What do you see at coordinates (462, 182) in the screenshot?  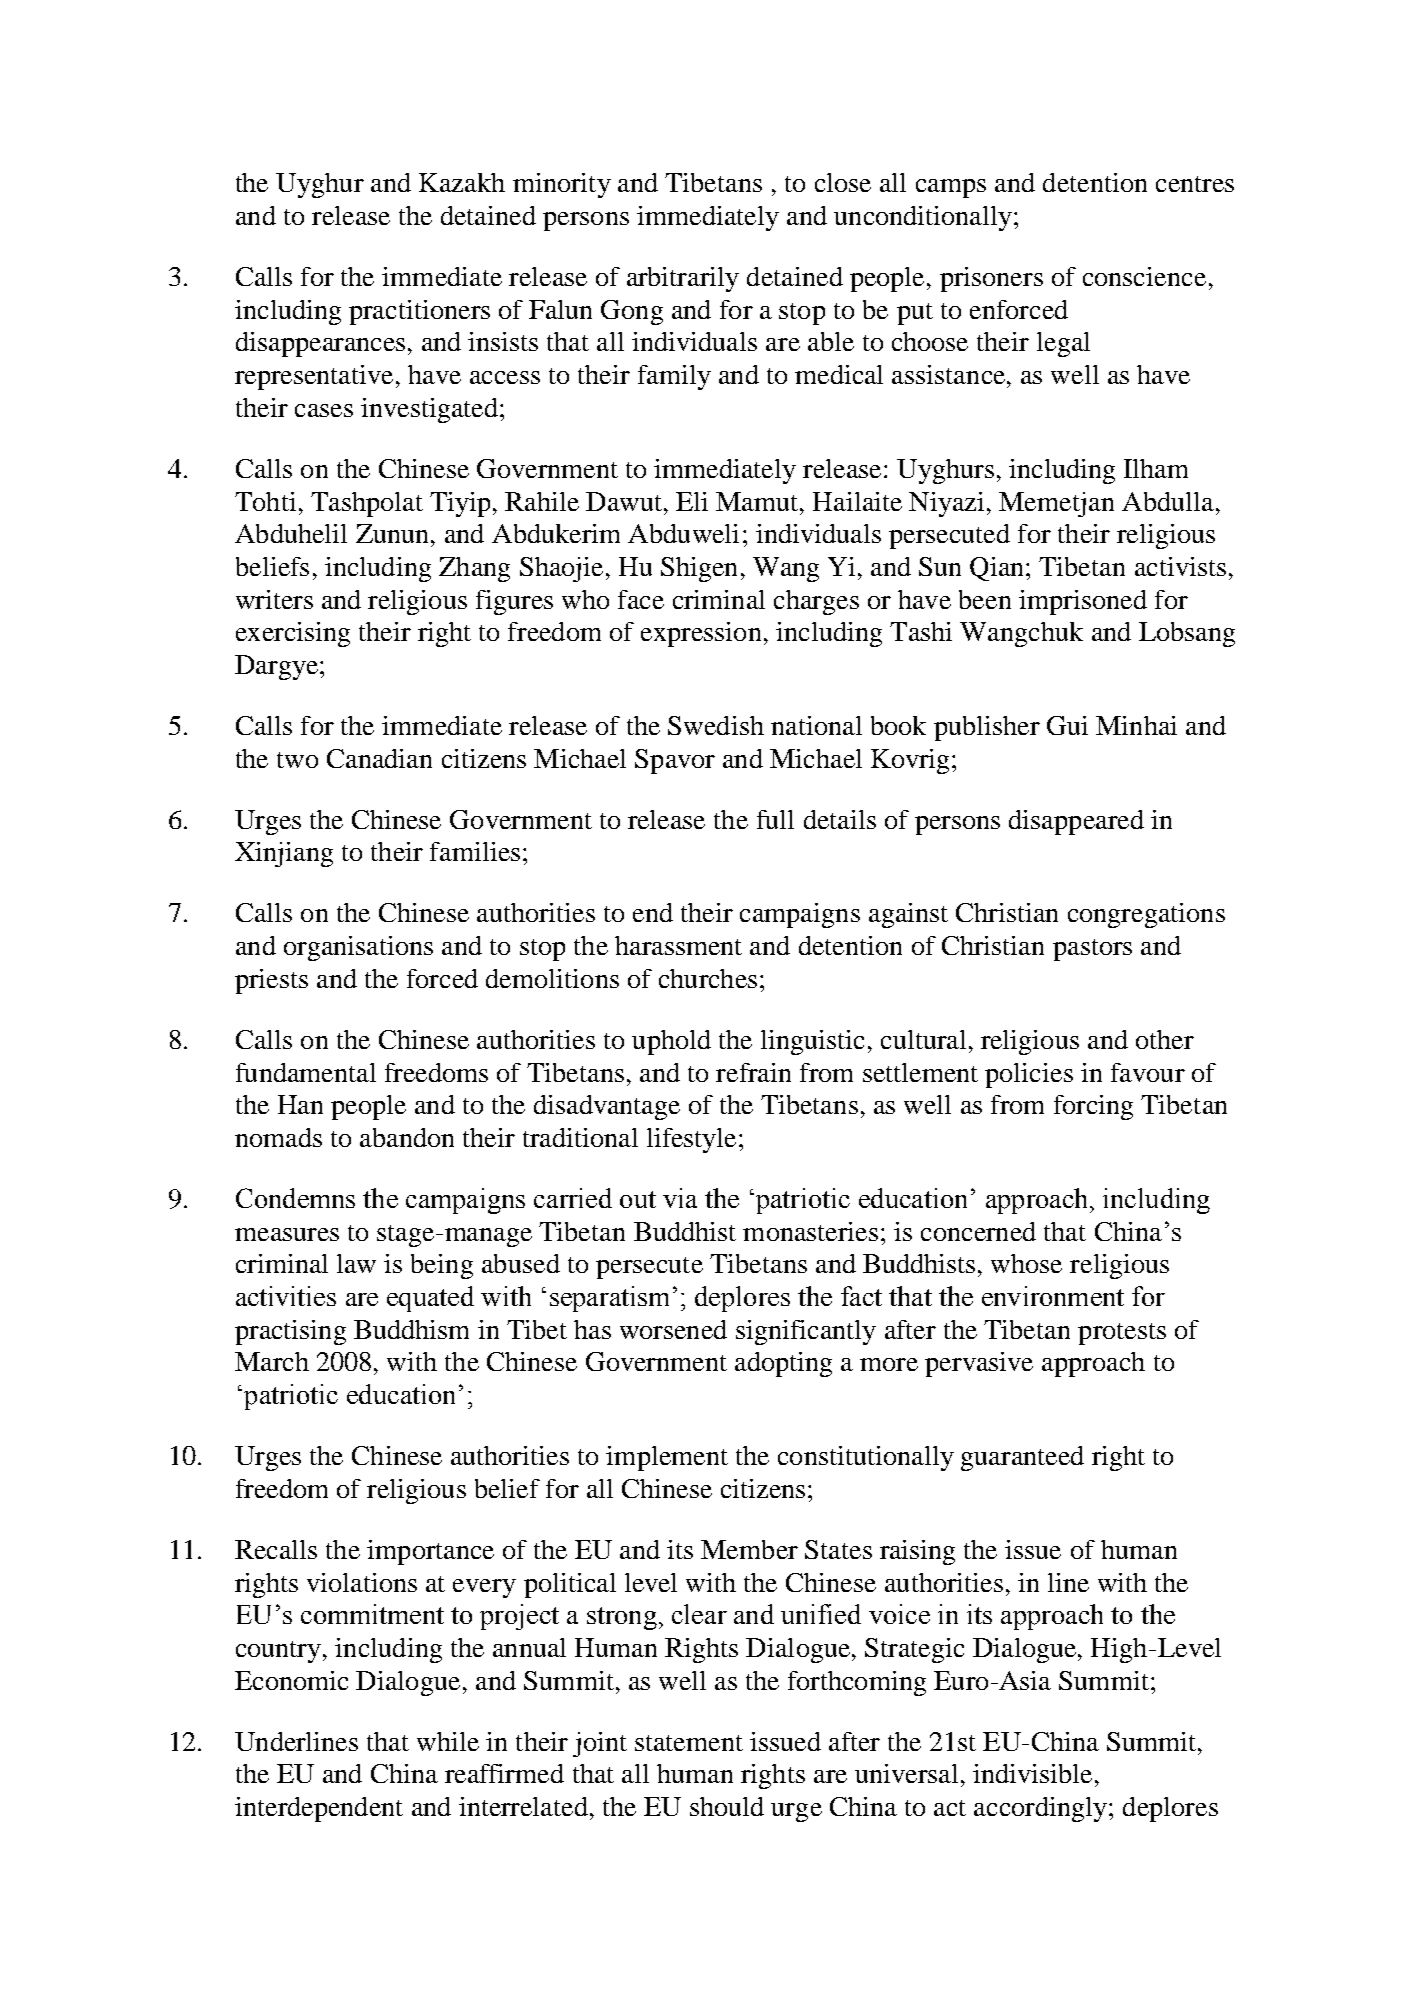 I see `Kazakh` at bounding box center [462, 182].
